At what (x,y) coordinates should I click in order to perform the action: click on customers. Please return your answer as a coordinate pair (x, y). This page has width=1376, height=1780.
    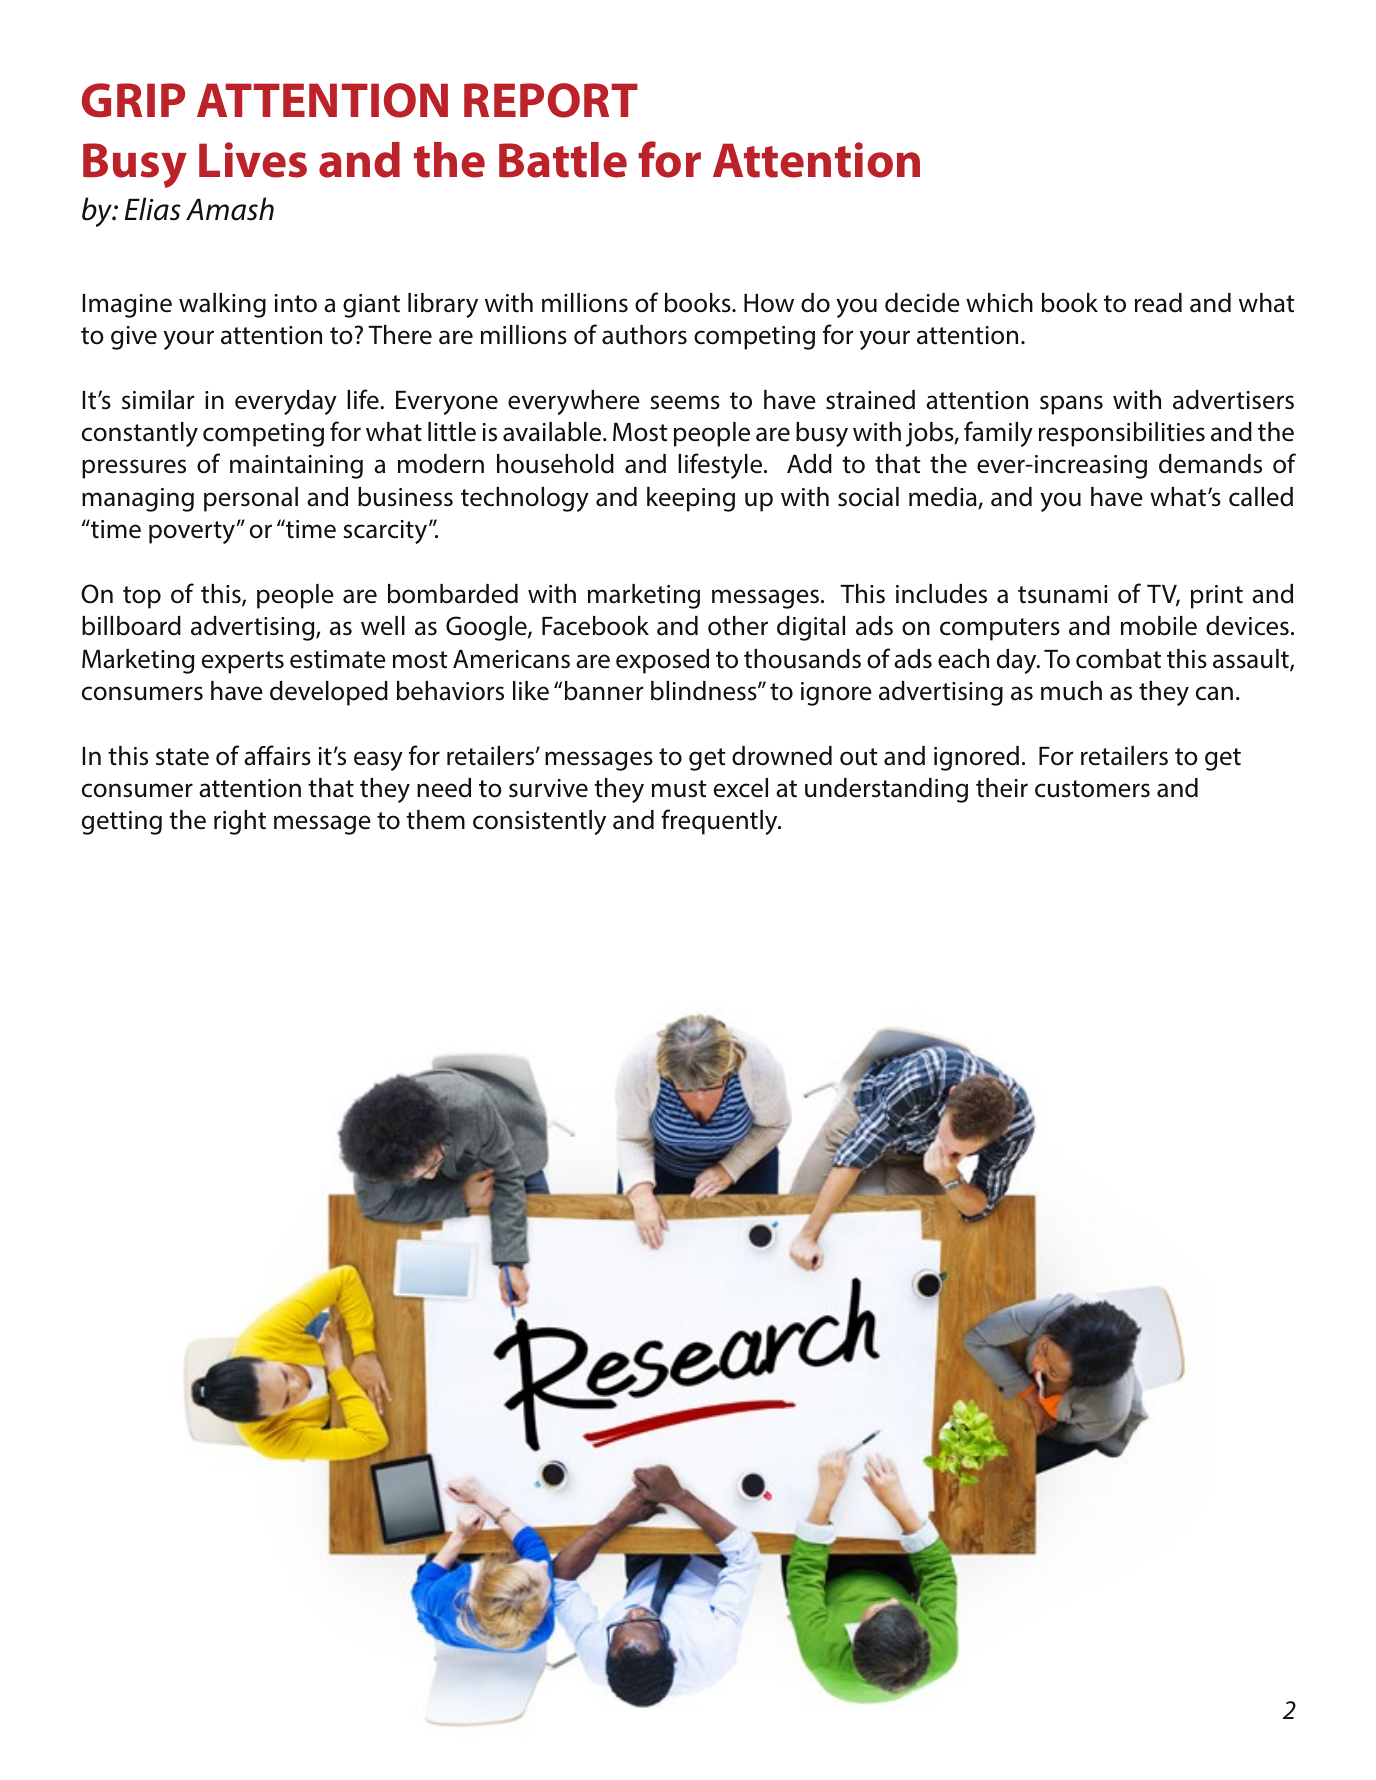
    Looking at the image, I should click on (1092, 789).
